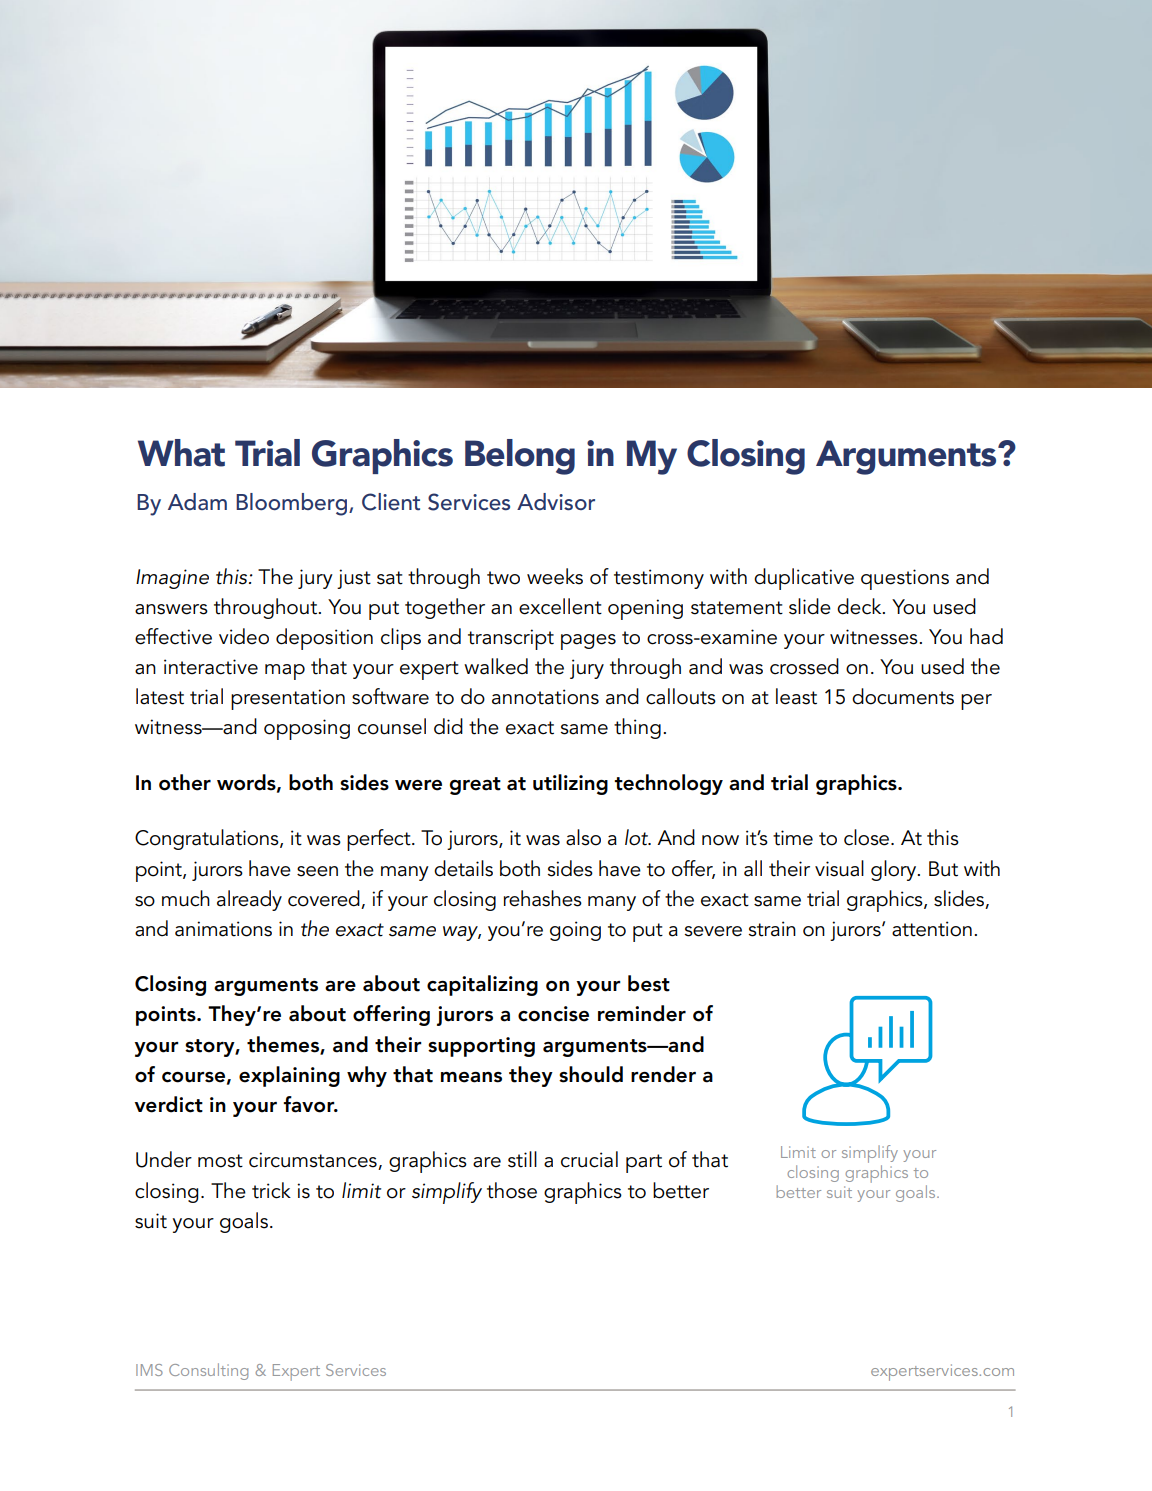  I want to click on should, so click(591, 1074).
